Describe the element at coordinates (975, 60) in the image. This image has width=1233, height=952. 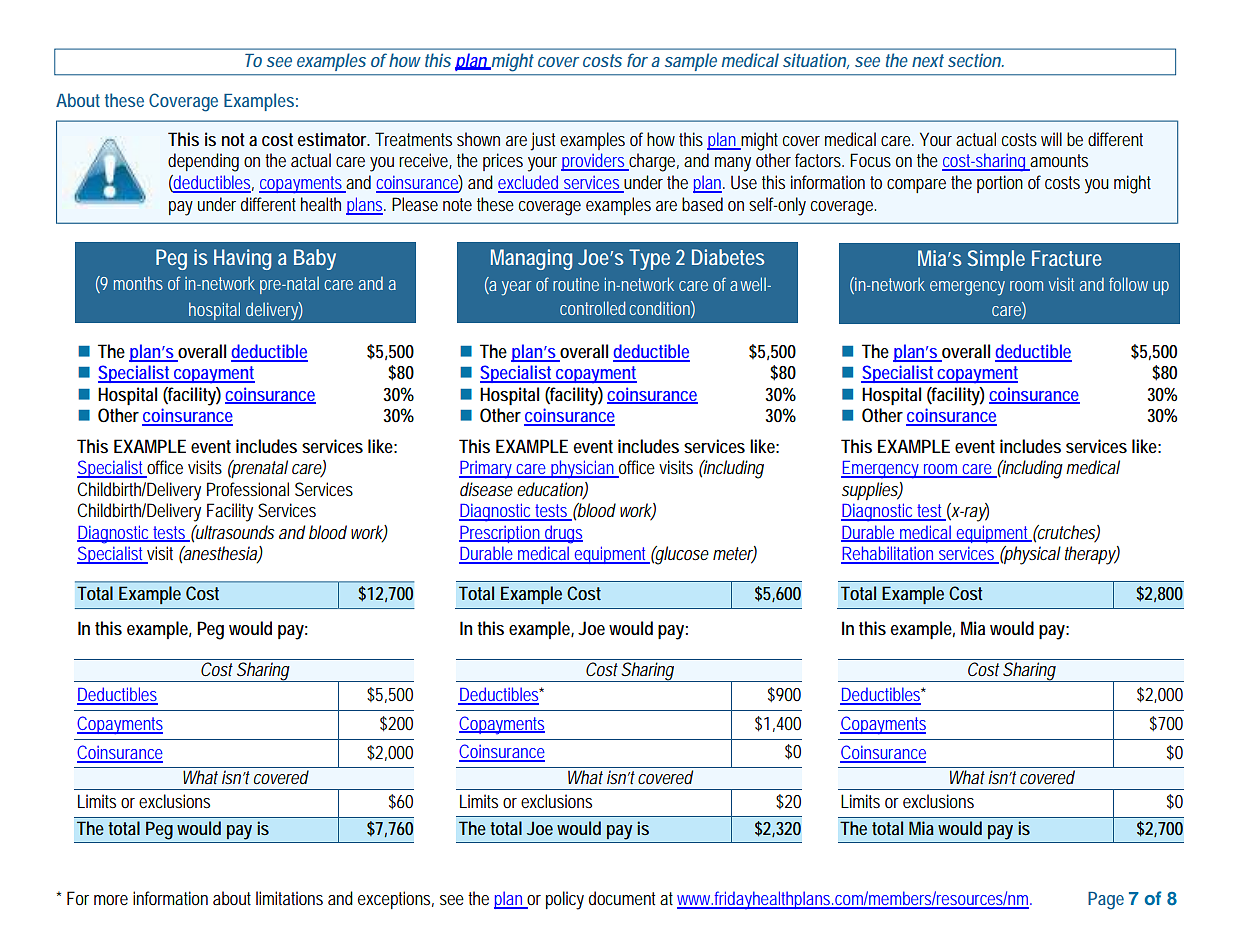
I see `section` at that location.
